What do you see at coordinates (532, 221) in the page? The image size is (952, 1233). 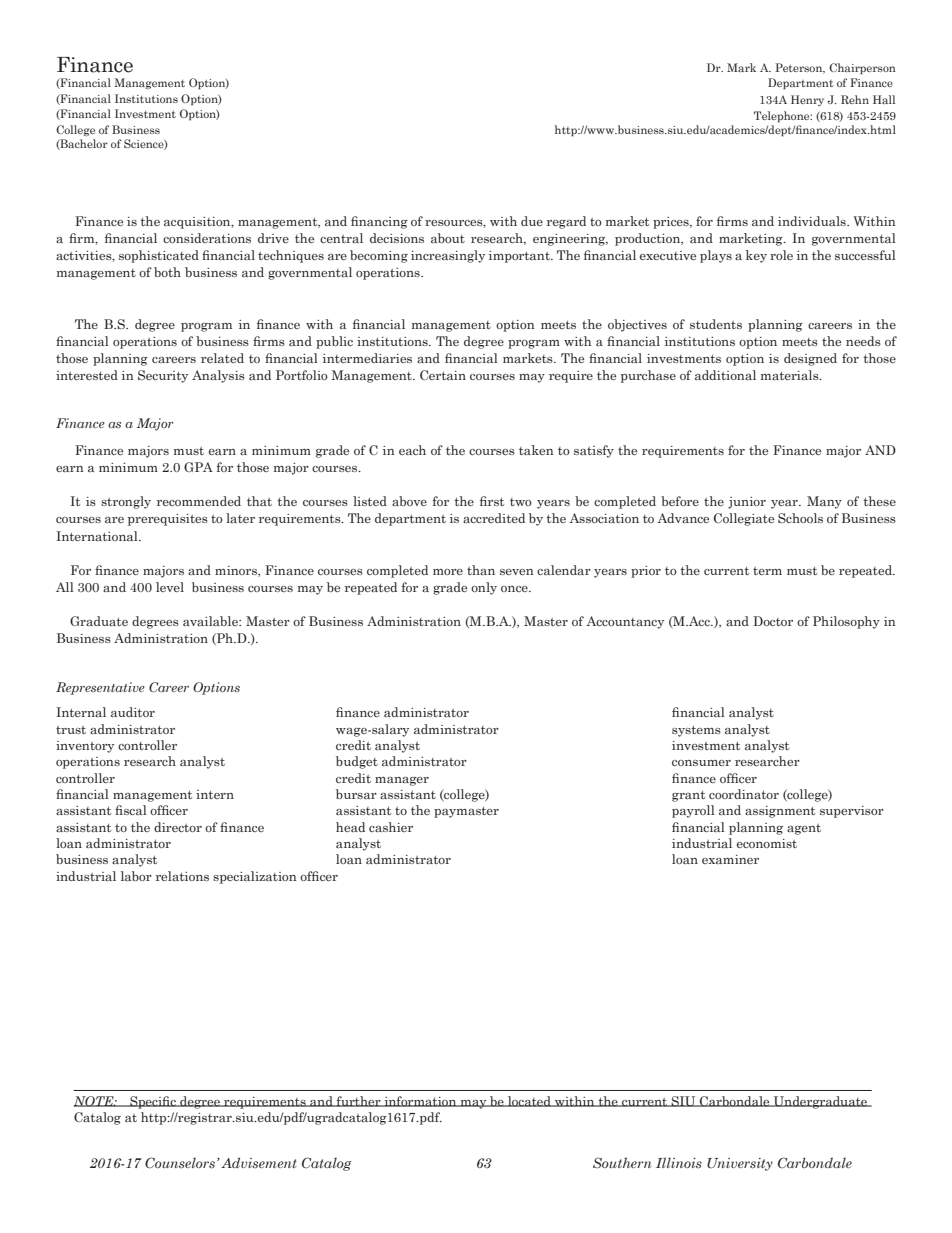 I see `due` at bounding box center [532, 221].
